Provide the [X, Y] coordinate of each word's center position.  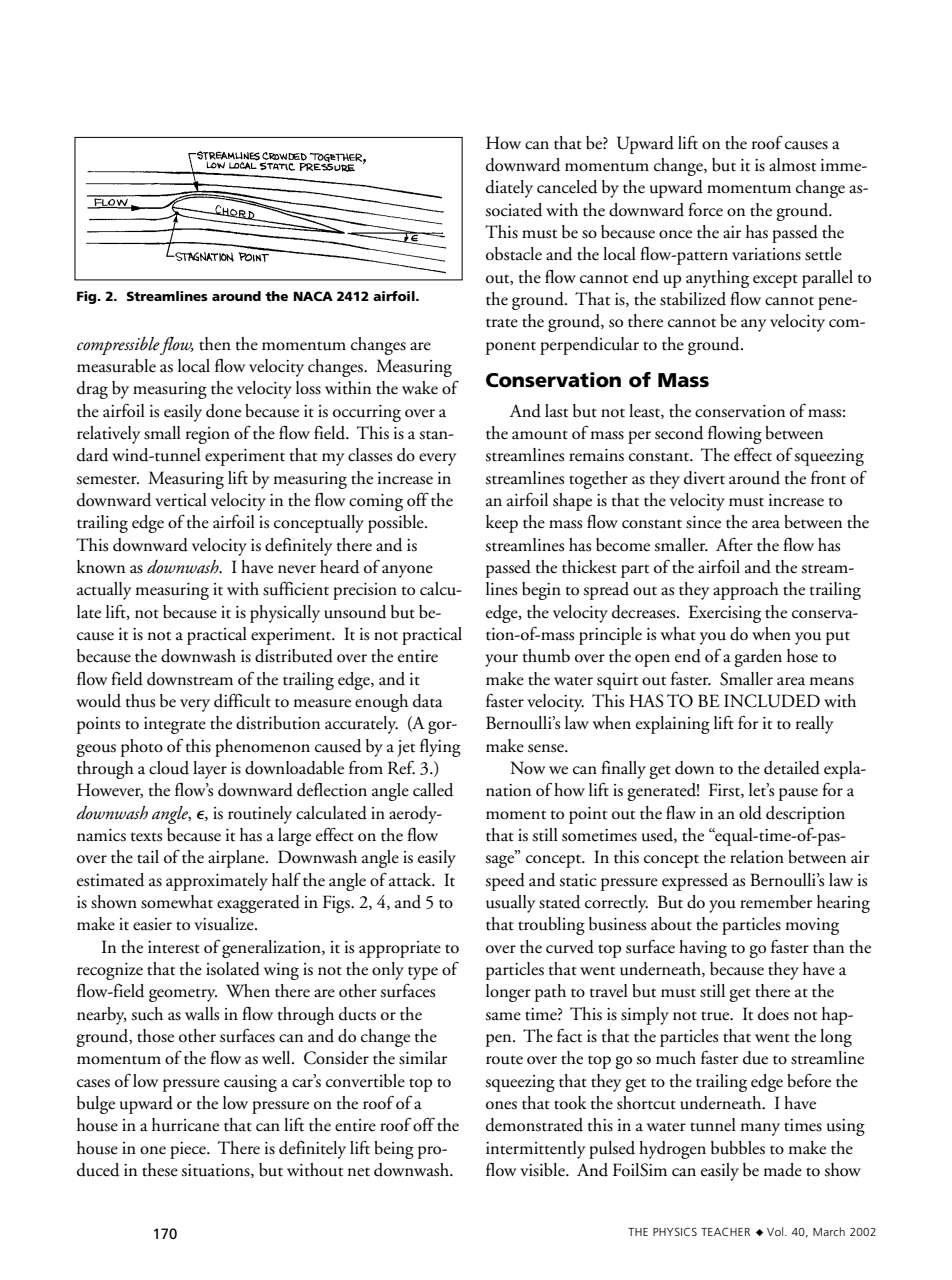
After [734, 544]
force [705, 209]
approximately [217, 882]
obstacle [514, 254]
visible [543, 1170]
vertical [181, 500]
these [160, 1170]
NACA [313, 296]
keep [502, 524]
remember [776, 902]
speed [505, 882]
